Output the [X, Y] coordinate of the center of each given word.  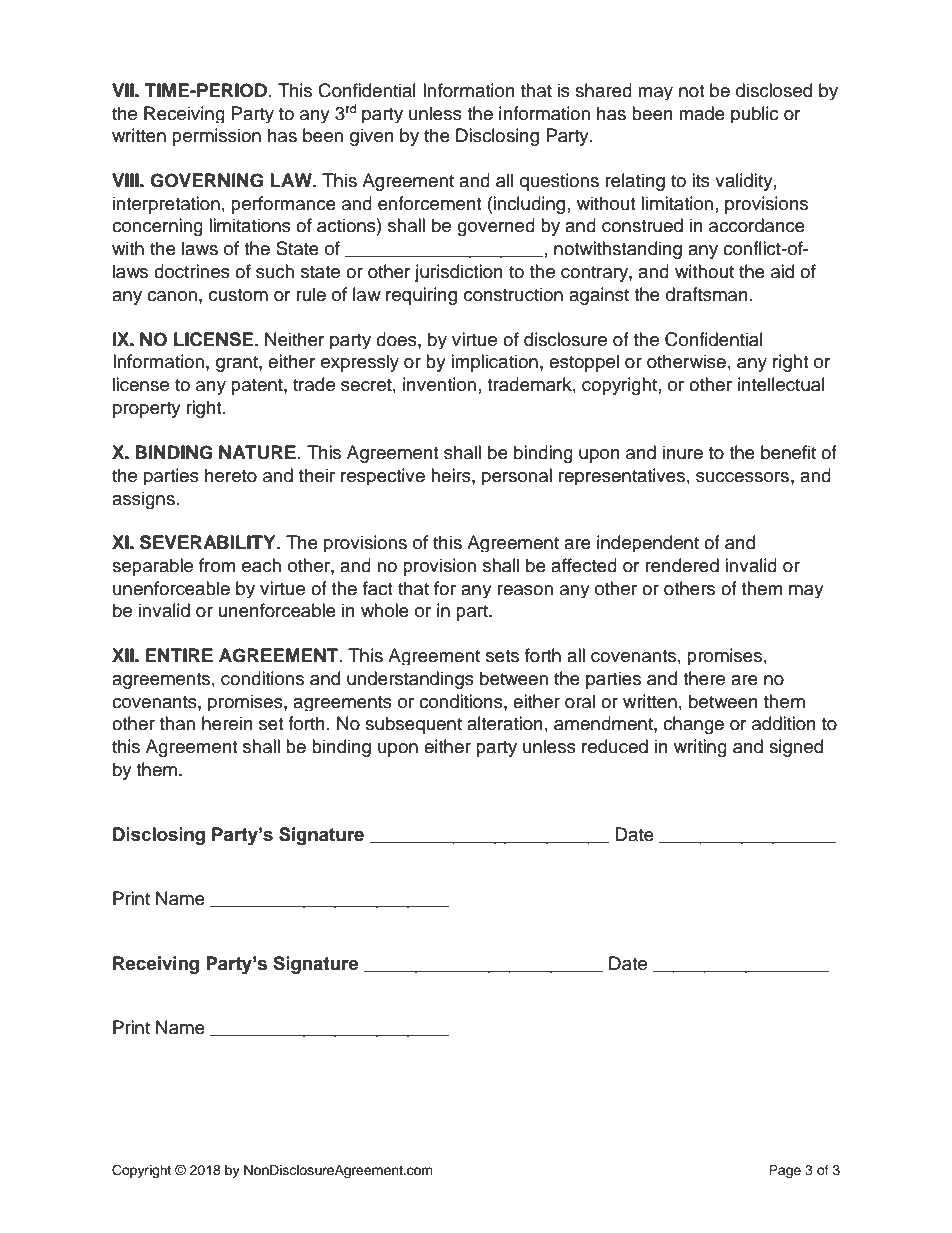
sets [502, 656]
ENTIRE [179, 655]
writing [700, 748]
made [702, 113]
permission [216, 137]
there [704, 678]
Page [785, 1171]
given [372, 137]
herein [227, 723]
